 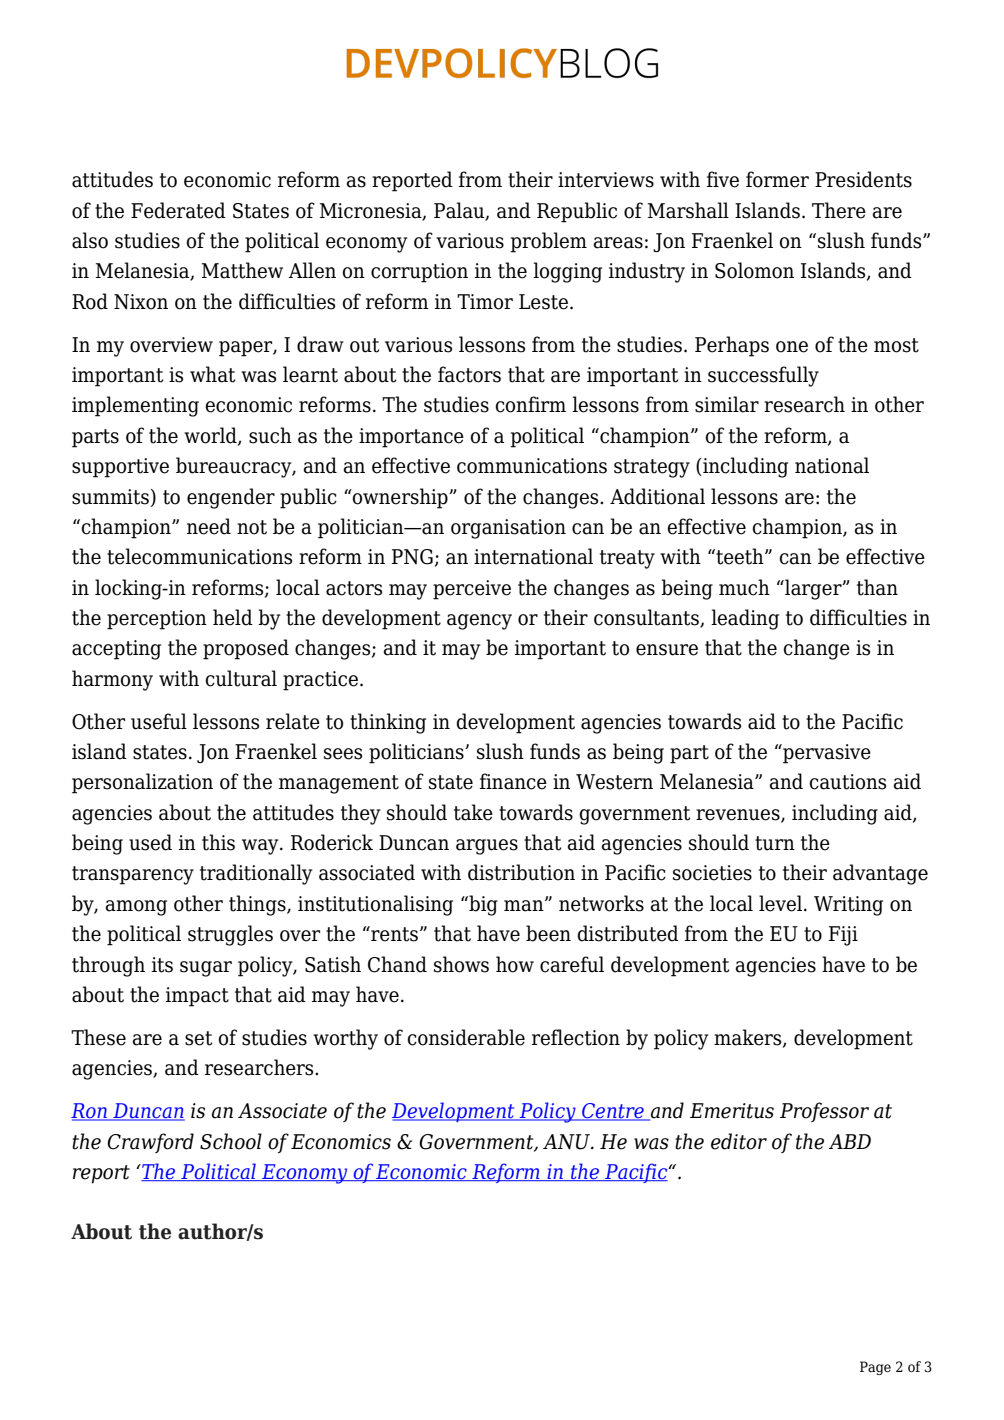 I want to click on pervasive, so click(x=826, y=754).
